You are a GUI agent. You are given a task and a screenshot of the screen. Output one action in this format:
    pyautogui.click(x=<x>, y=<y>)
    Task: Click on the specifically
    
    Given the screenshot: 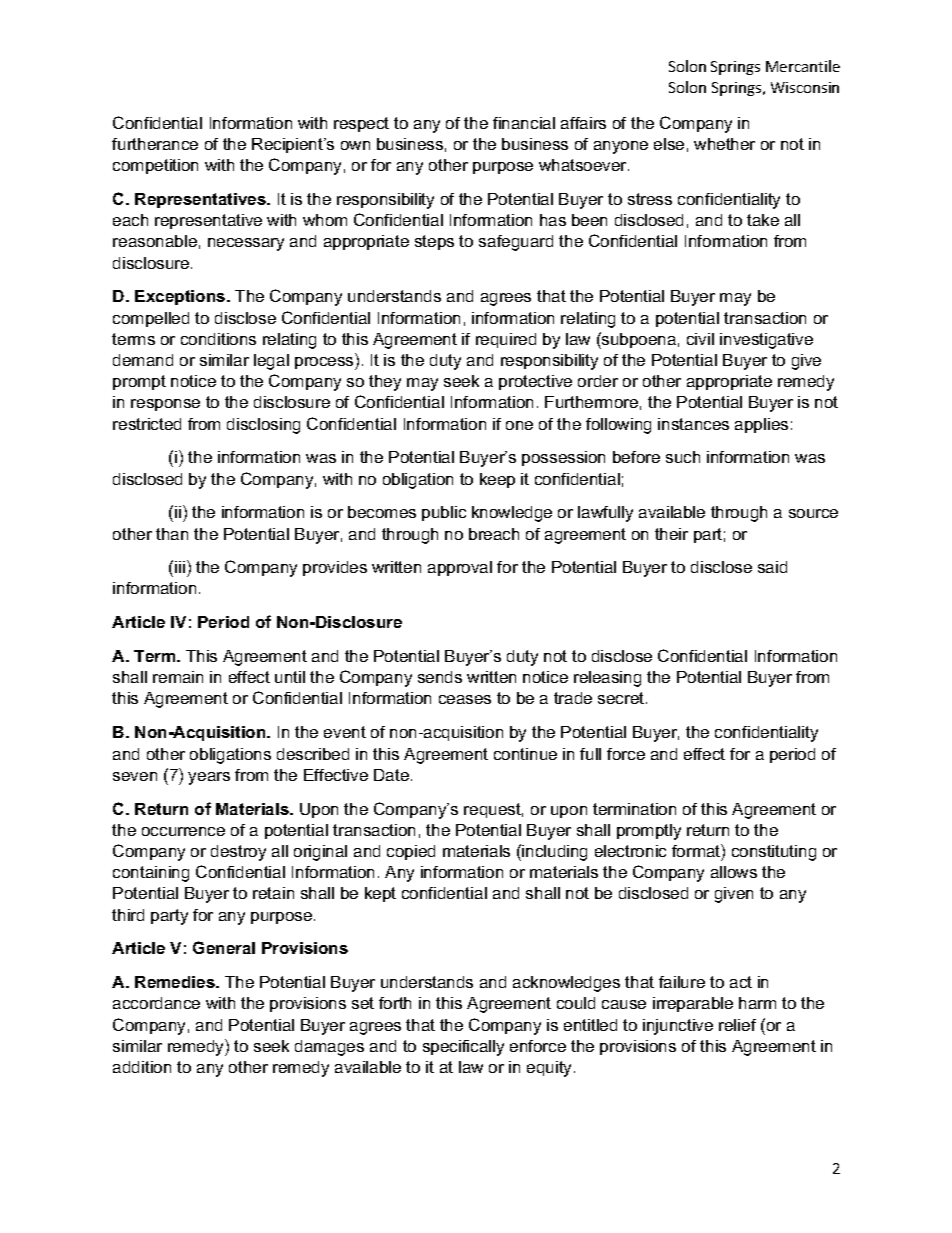 What is the action you would take?
    pyautogui.click(x=463, y=1048)
